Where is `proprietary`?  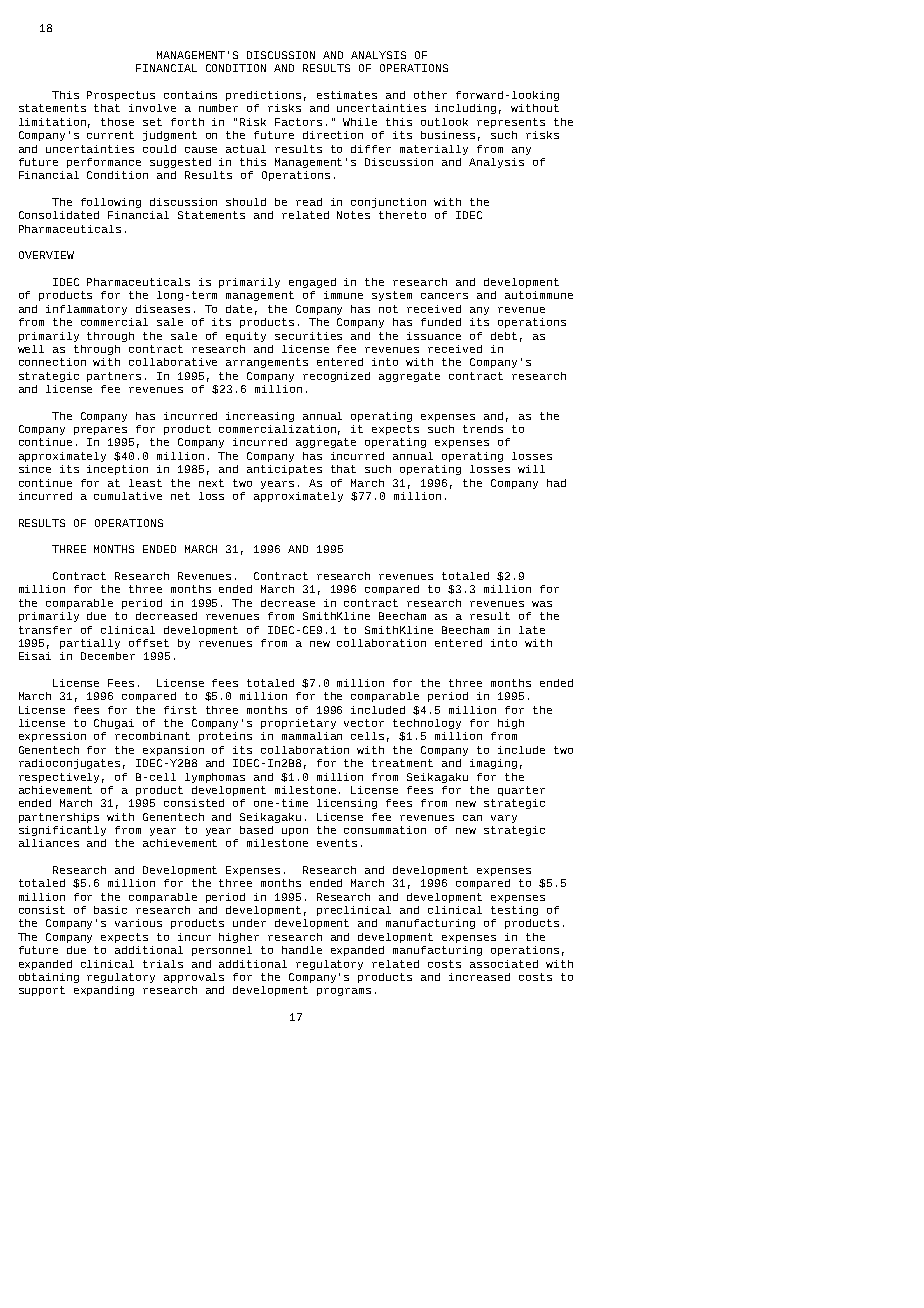
proprietary is located at coordinates (298, 724).
